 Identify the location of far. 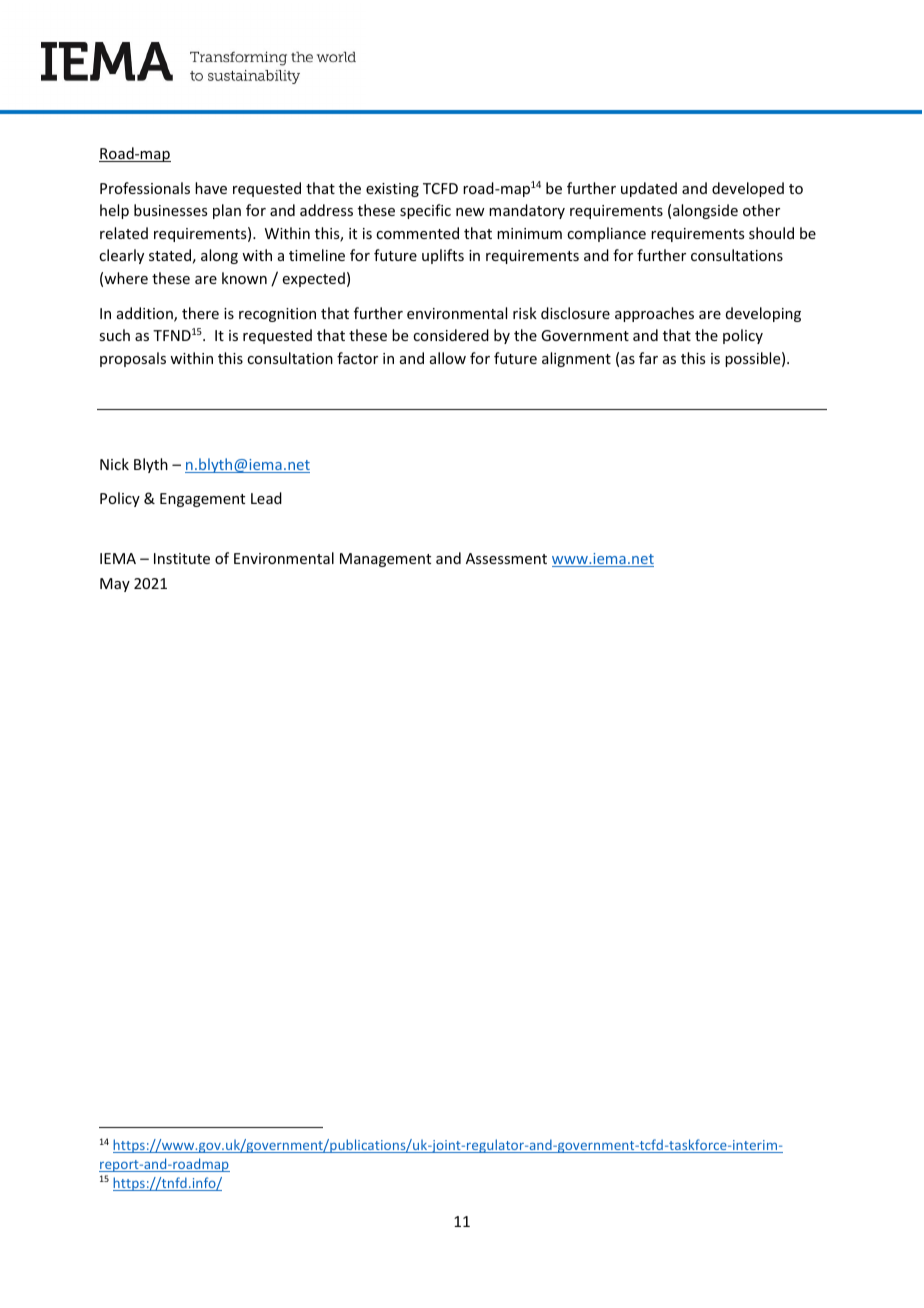
(648, 358).
